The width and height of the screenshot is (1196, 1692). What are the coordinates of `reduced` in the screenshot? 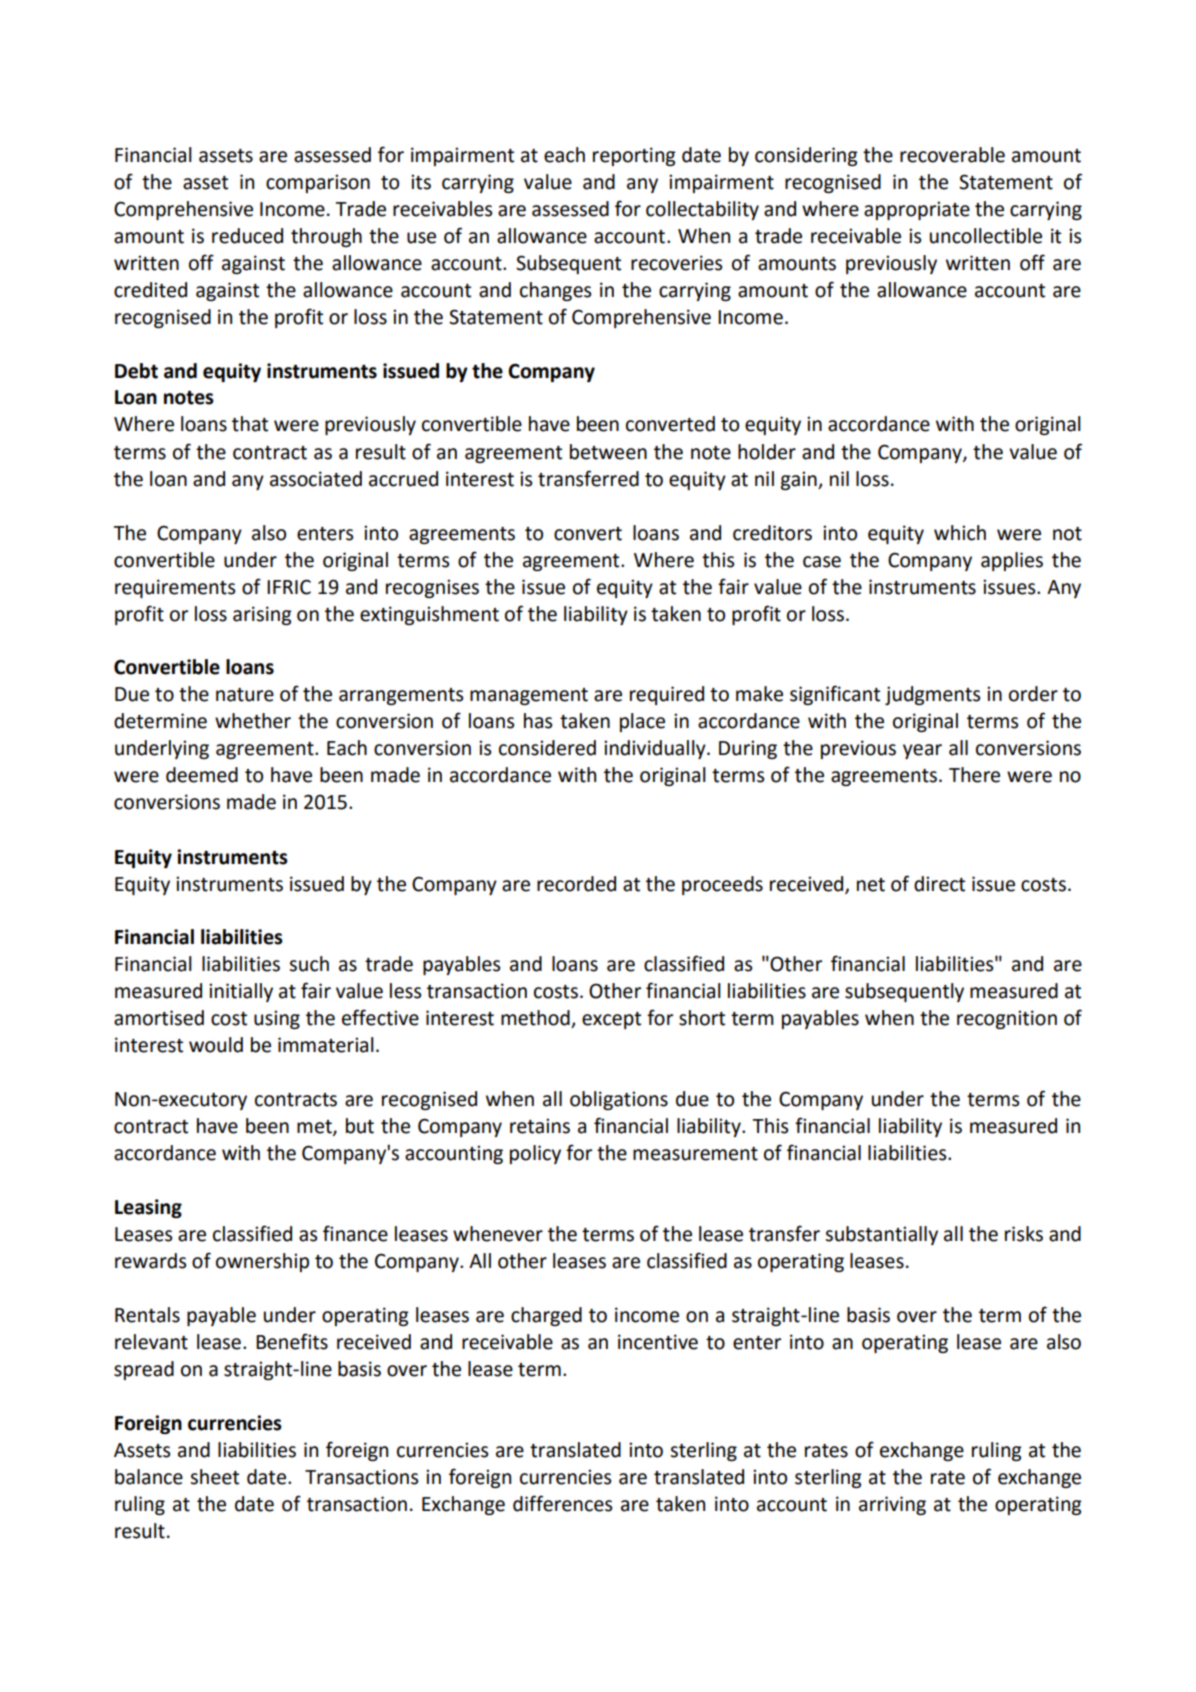 It's located at (247, 236).
